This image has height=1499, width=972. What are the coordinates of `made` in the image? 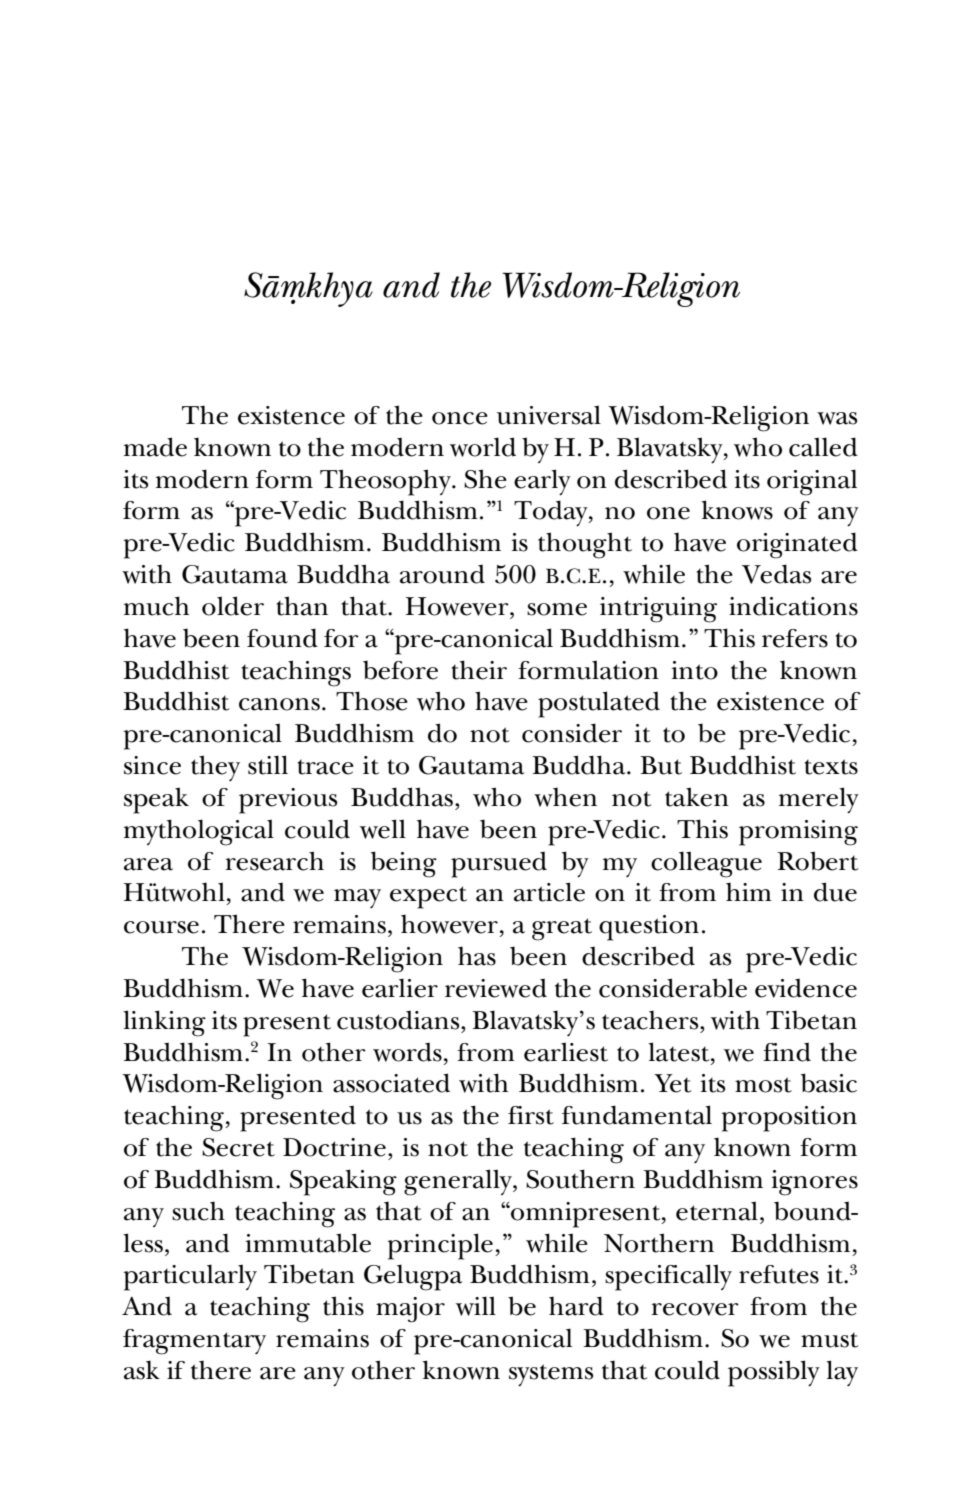 It's located at (155, 447).
